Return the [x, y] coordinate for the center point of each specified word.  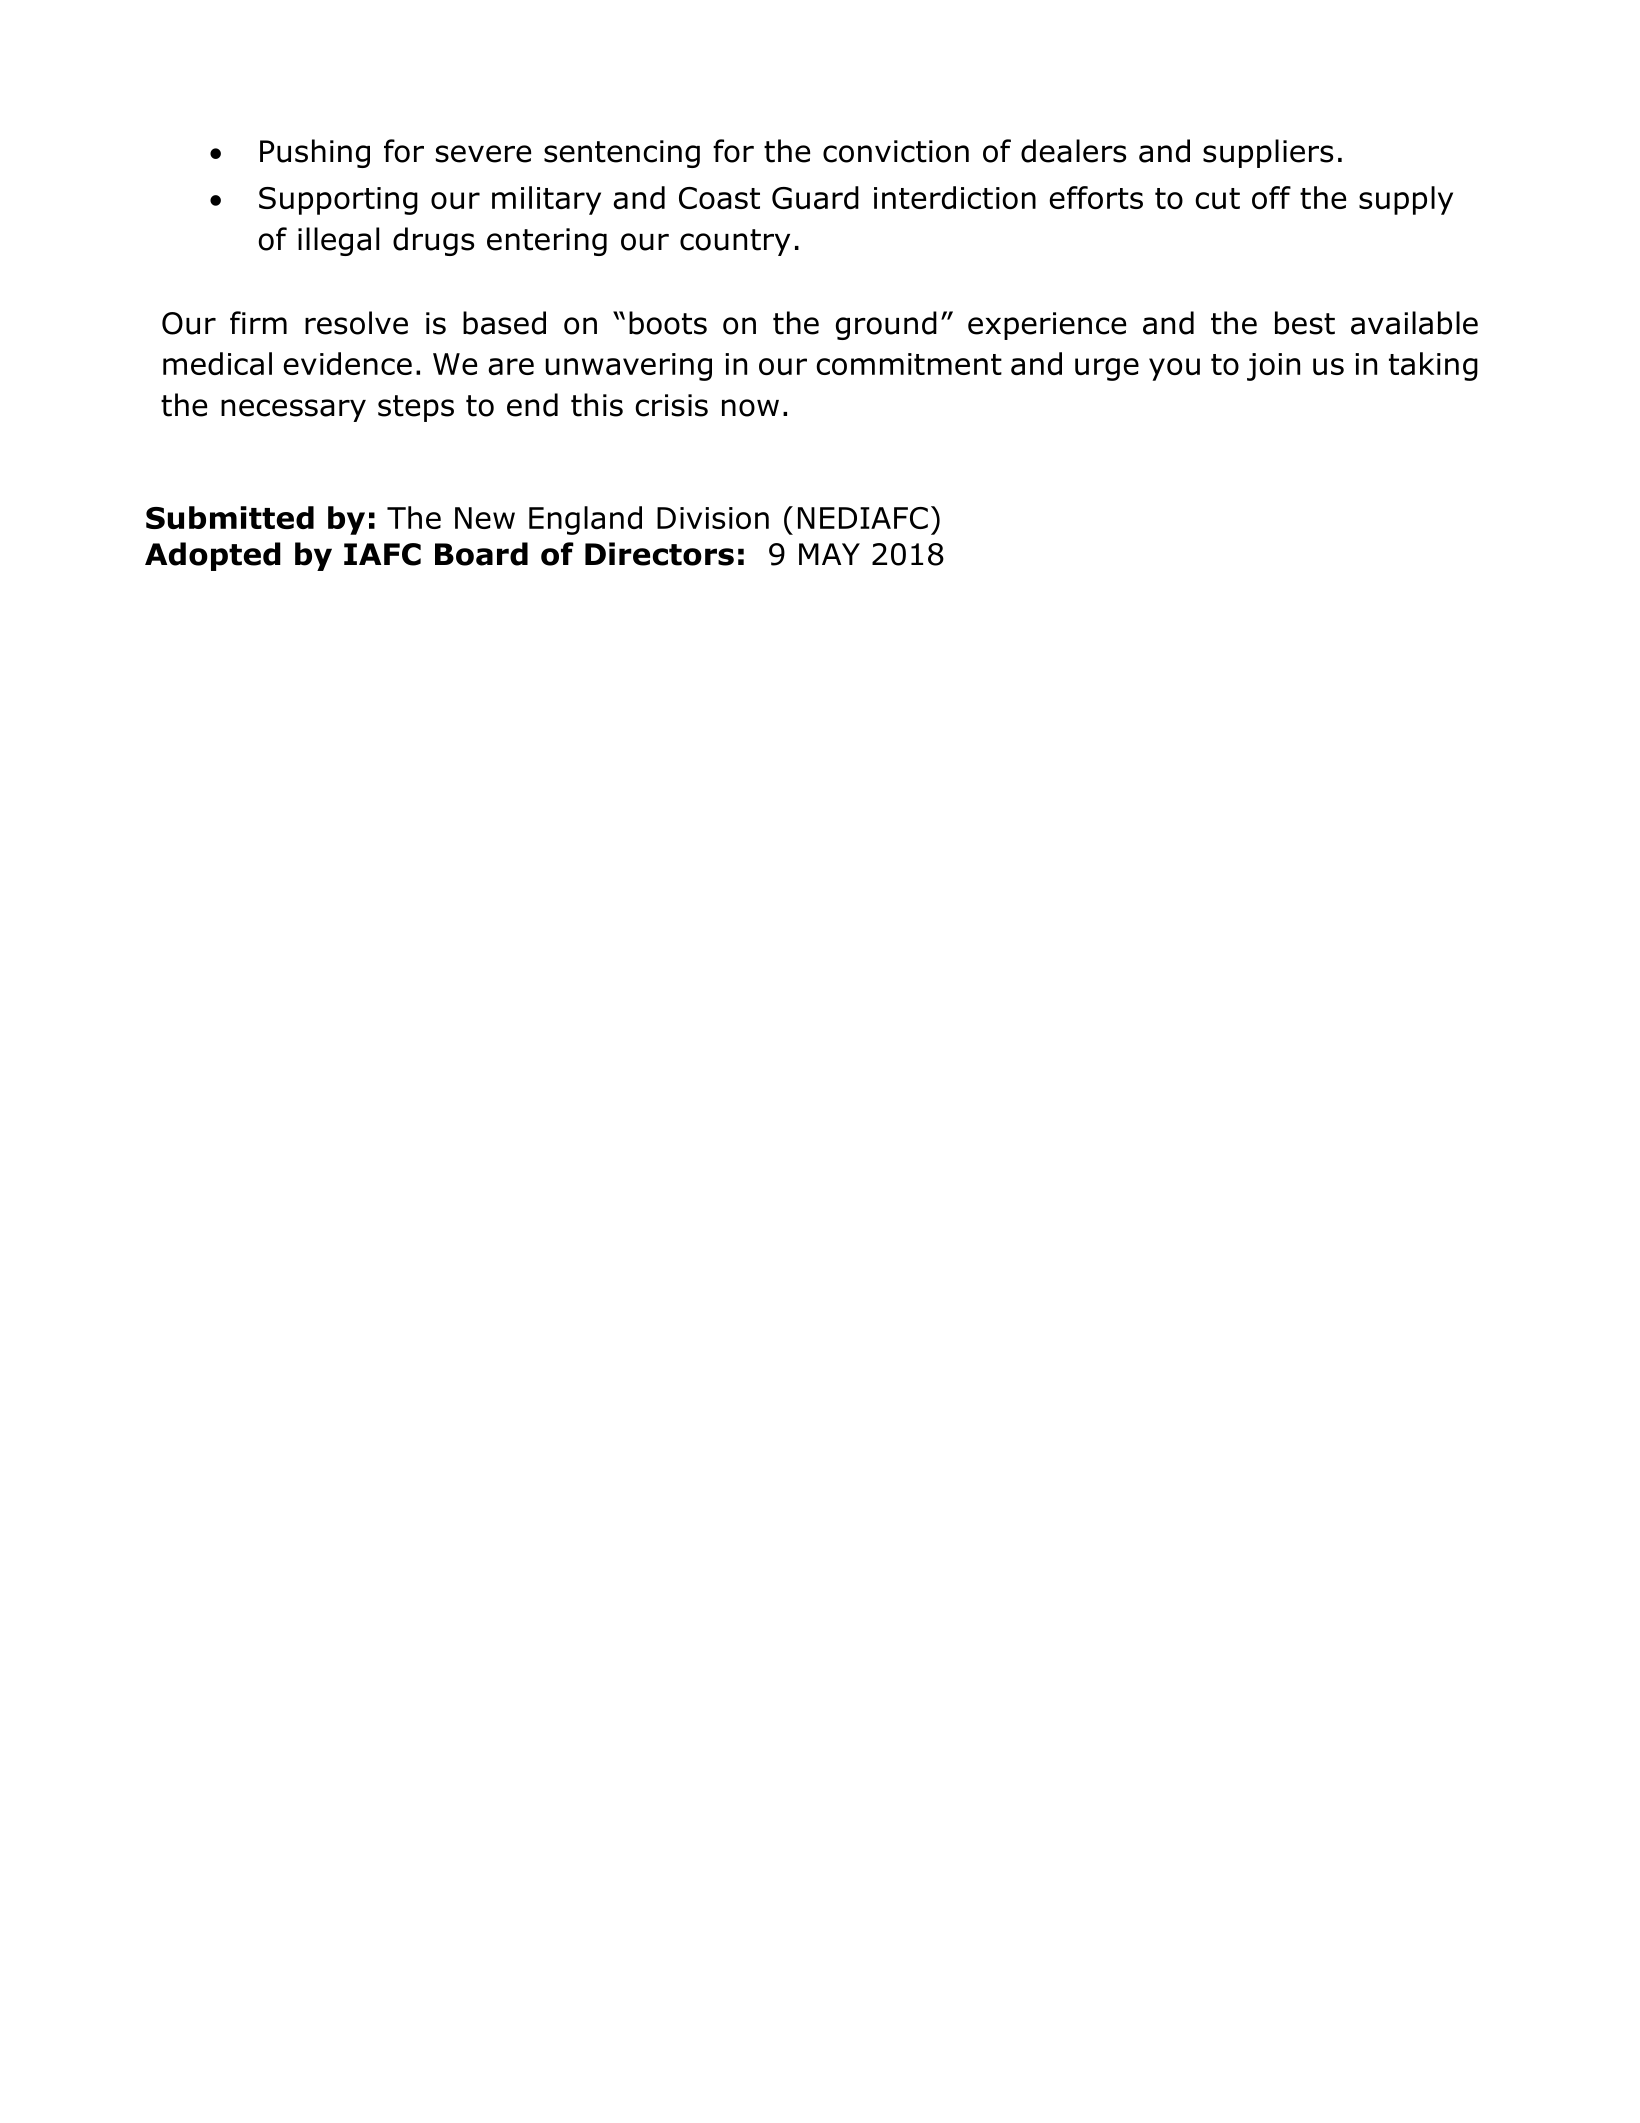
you [1174, 369]
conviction [896, 151]
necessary [293, 410]
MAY [829, 554]
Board [481, 554]
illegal [338, 241]
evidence [347, 363]
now [750, 408]
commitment [909, 364]
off [1271, 197]
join [1273, 367]
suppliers [1268, 153]
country [735, 242]
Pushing [315, 153]
